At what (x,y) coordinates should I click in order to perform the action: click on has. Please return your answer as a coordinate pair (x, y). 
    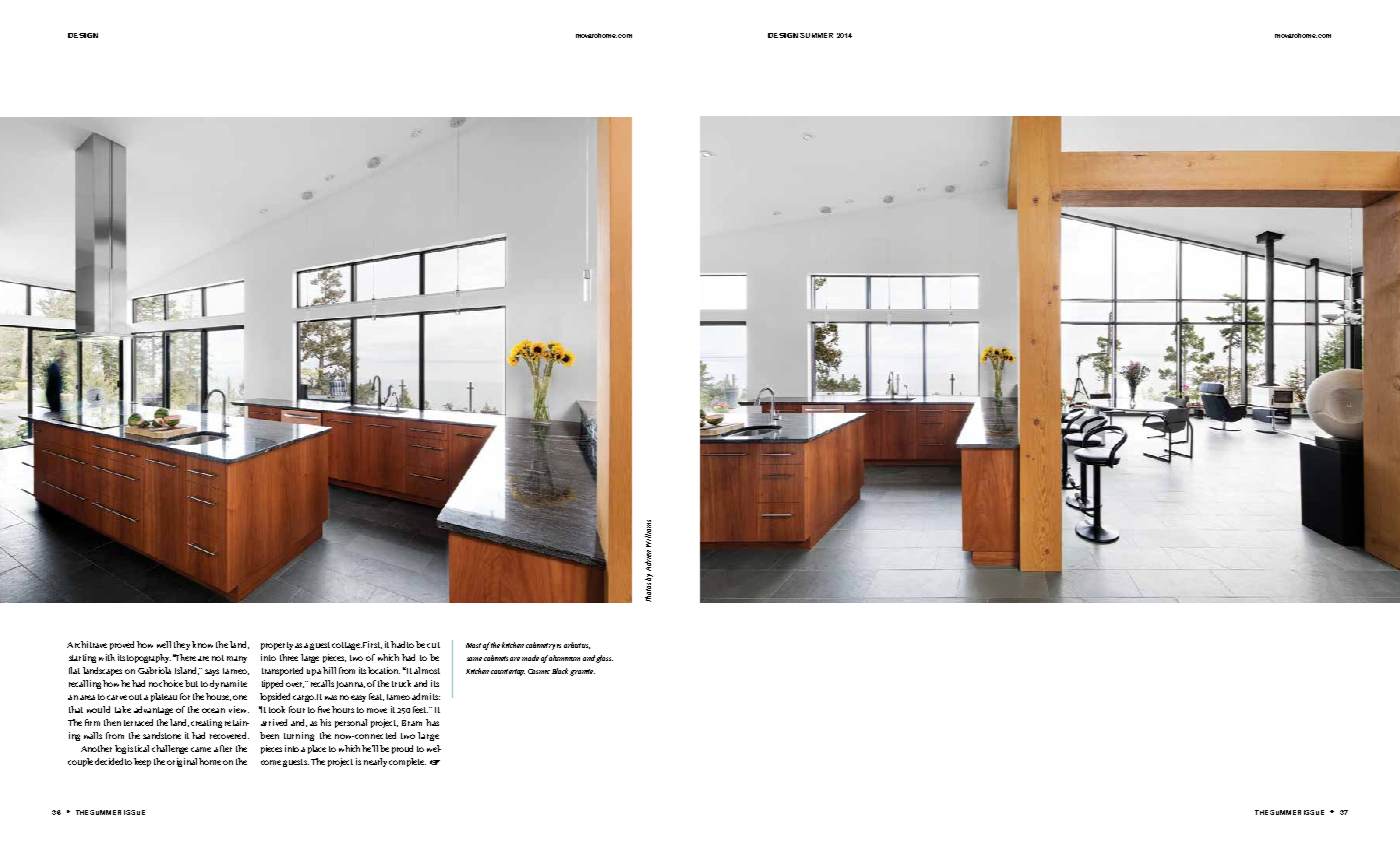
    Looking at the image, I should click on (432, 722).
